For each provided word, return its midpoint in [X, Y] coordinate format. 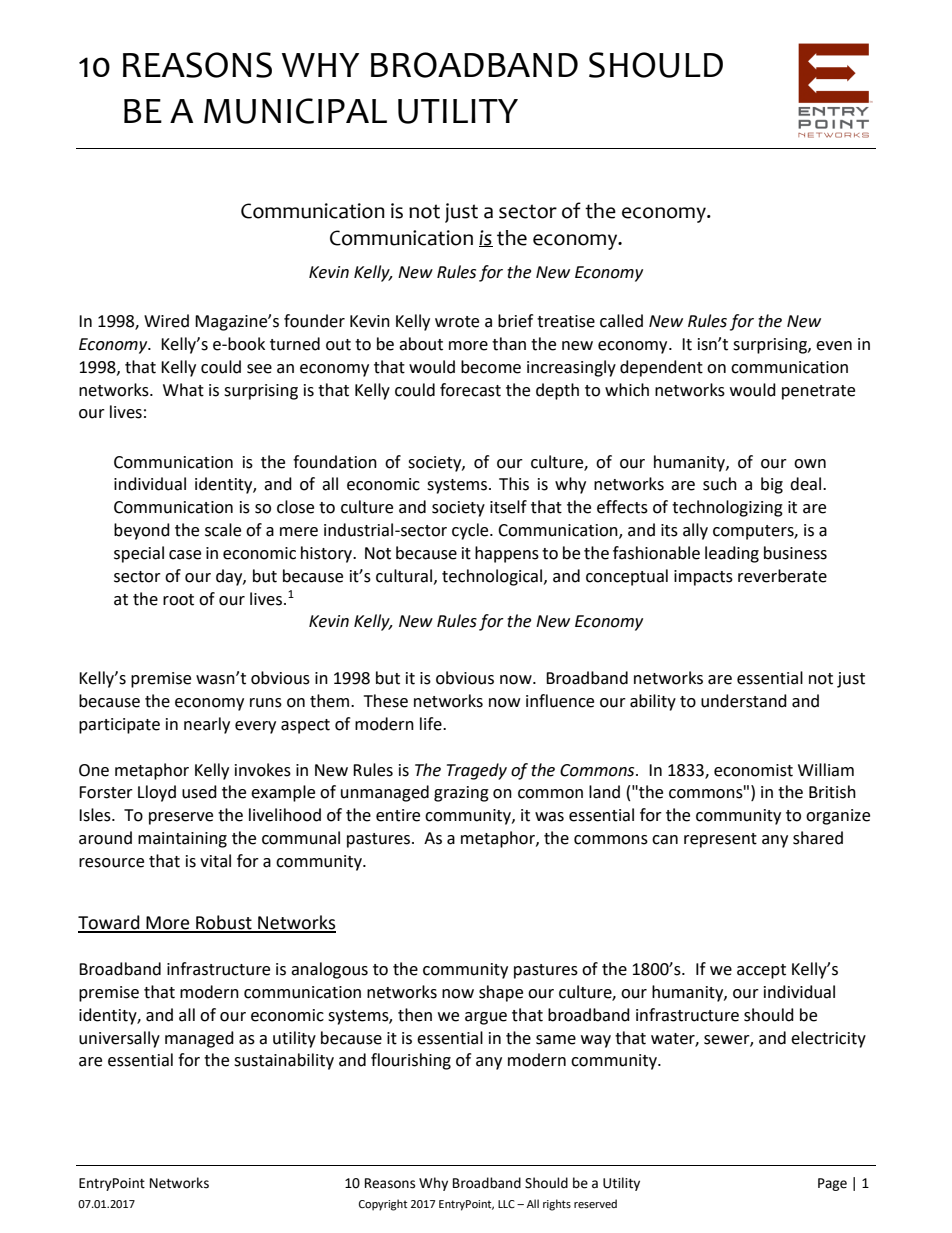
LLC [506, 1204]
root [178, 600]
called [621, 321]
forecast [470, 390]
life [432, 724]
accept [761, 971]
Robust [224, 923]
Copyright [383, 1205]
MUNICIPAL [295, 111]
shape [501, 993]
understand [744, 701]
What [183, 390]
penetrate [818, 392]
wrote [457, 322]
